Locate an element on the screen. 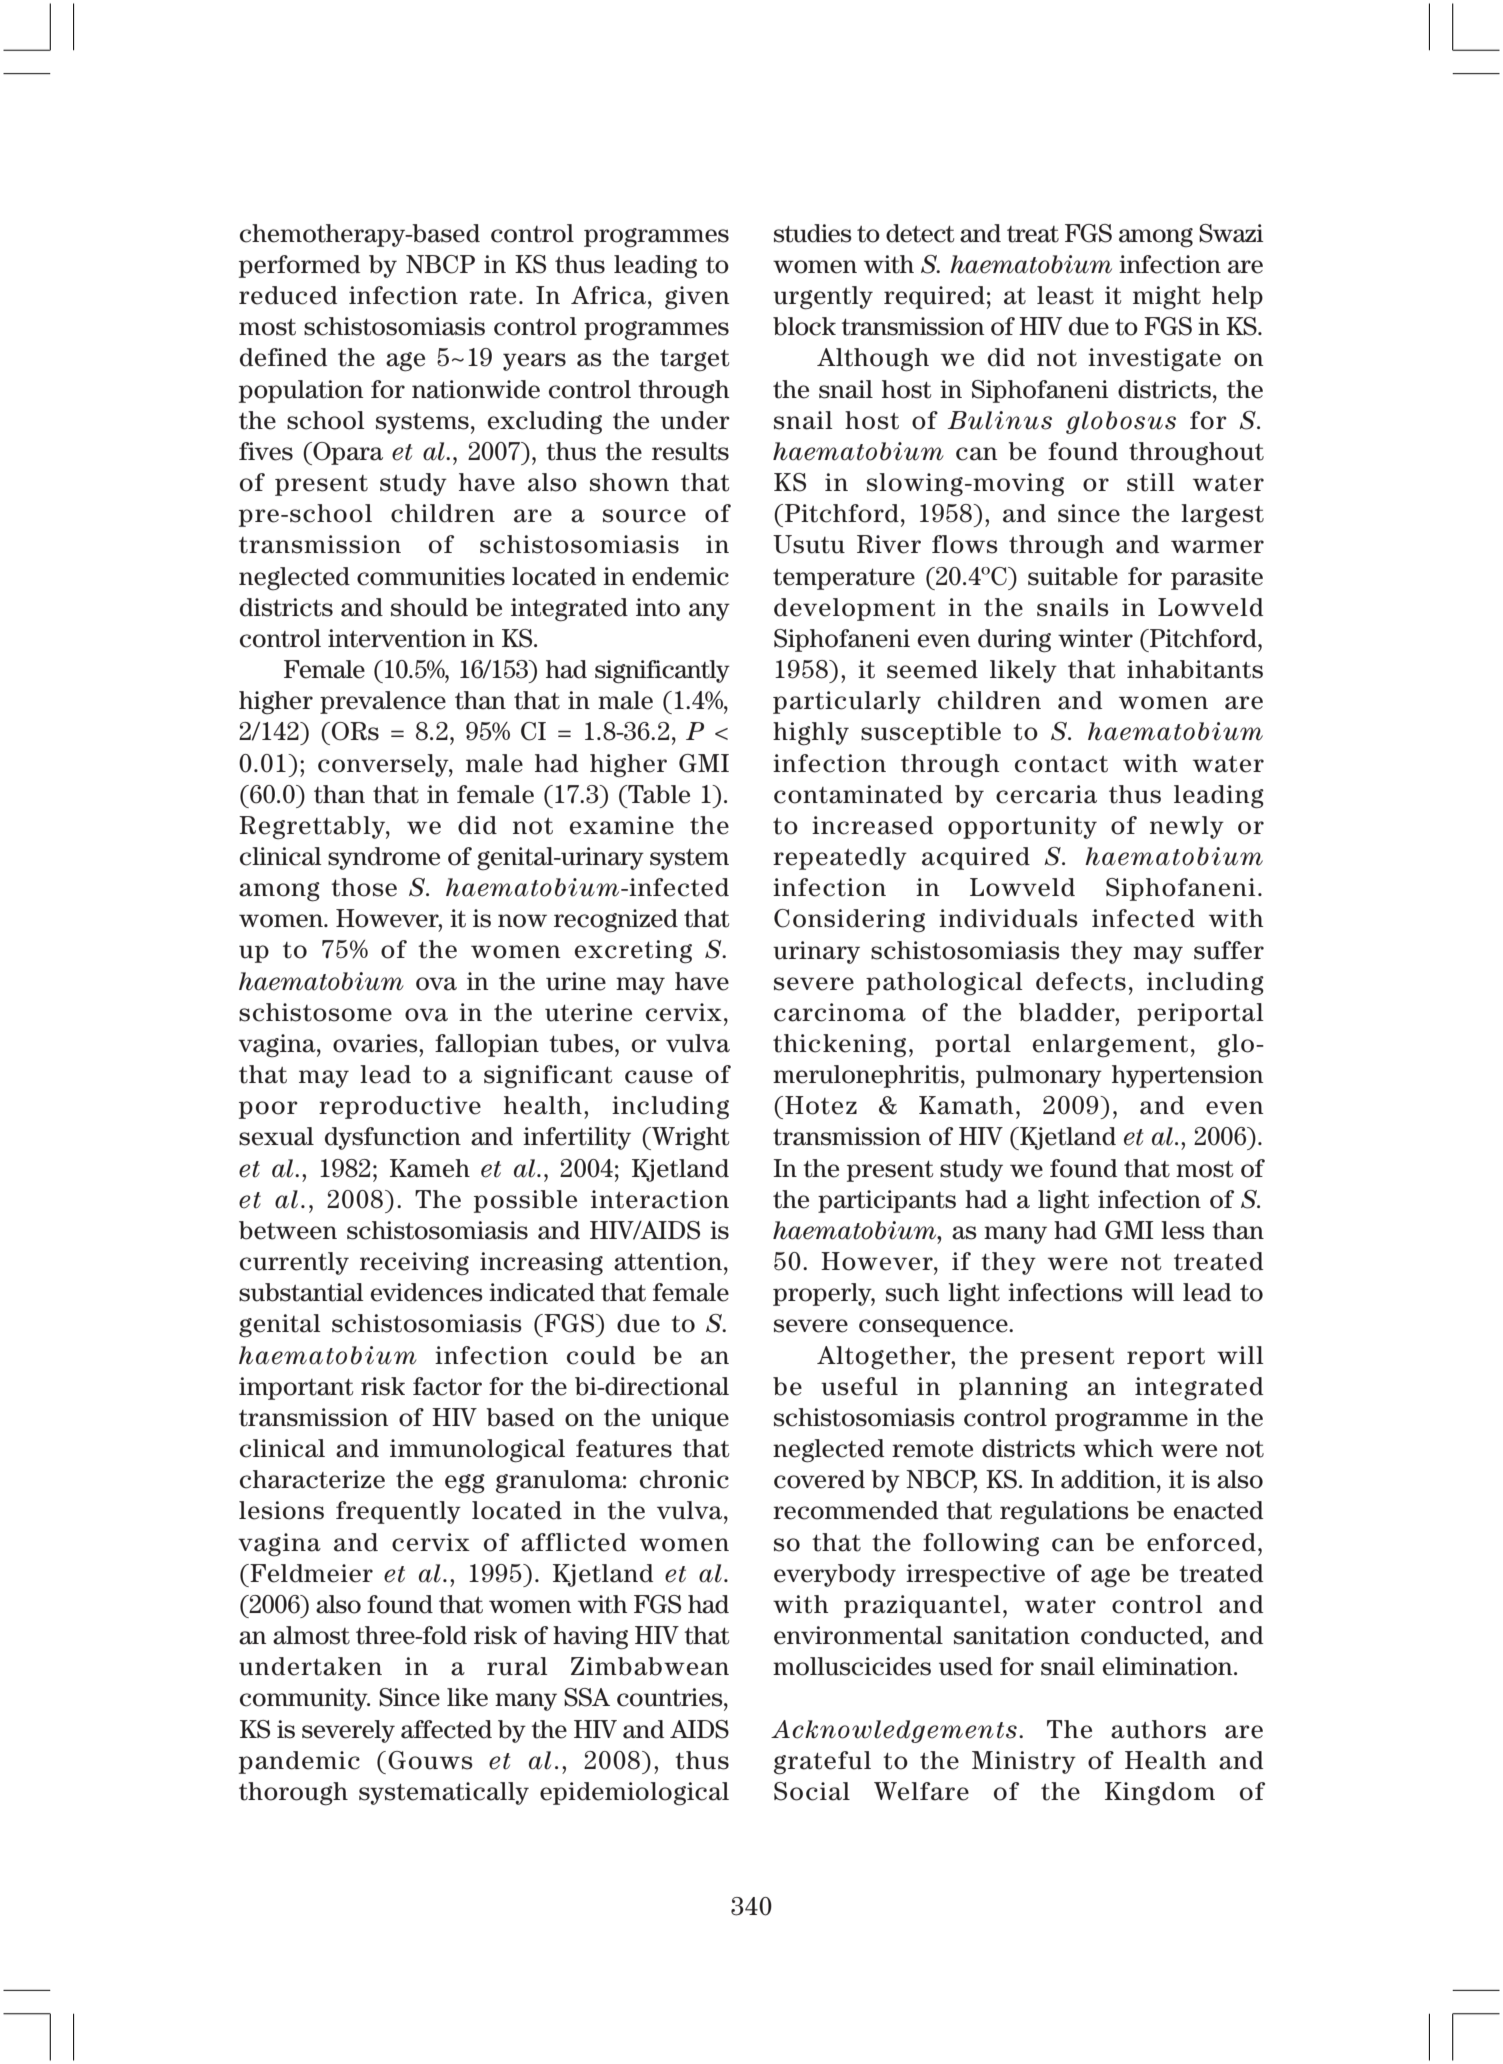 The image size is (1503, 2064). ovaries is located at coordinates (376, 1043).
